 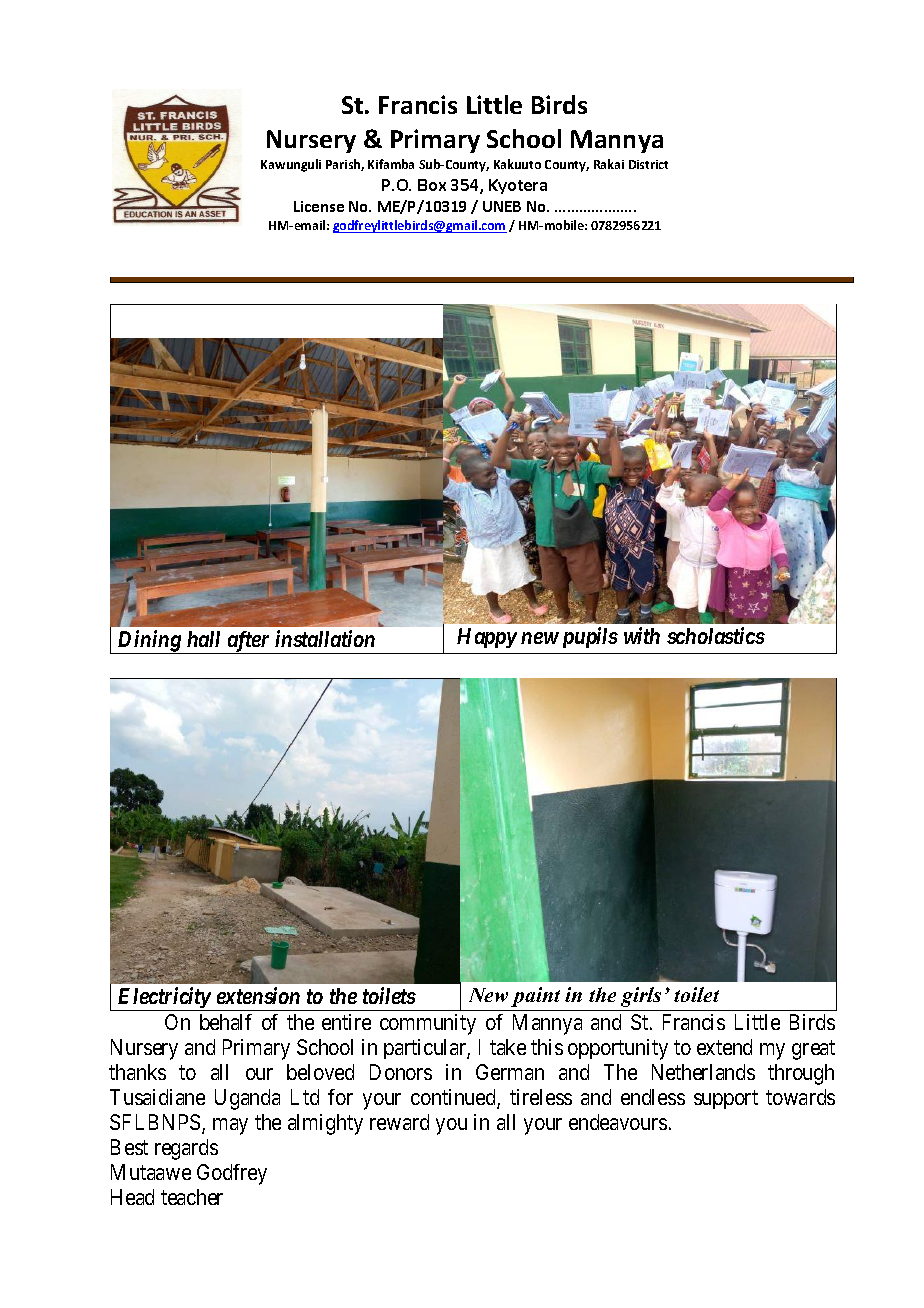 I want to click on scholastics, so click(x=716, y=635).
